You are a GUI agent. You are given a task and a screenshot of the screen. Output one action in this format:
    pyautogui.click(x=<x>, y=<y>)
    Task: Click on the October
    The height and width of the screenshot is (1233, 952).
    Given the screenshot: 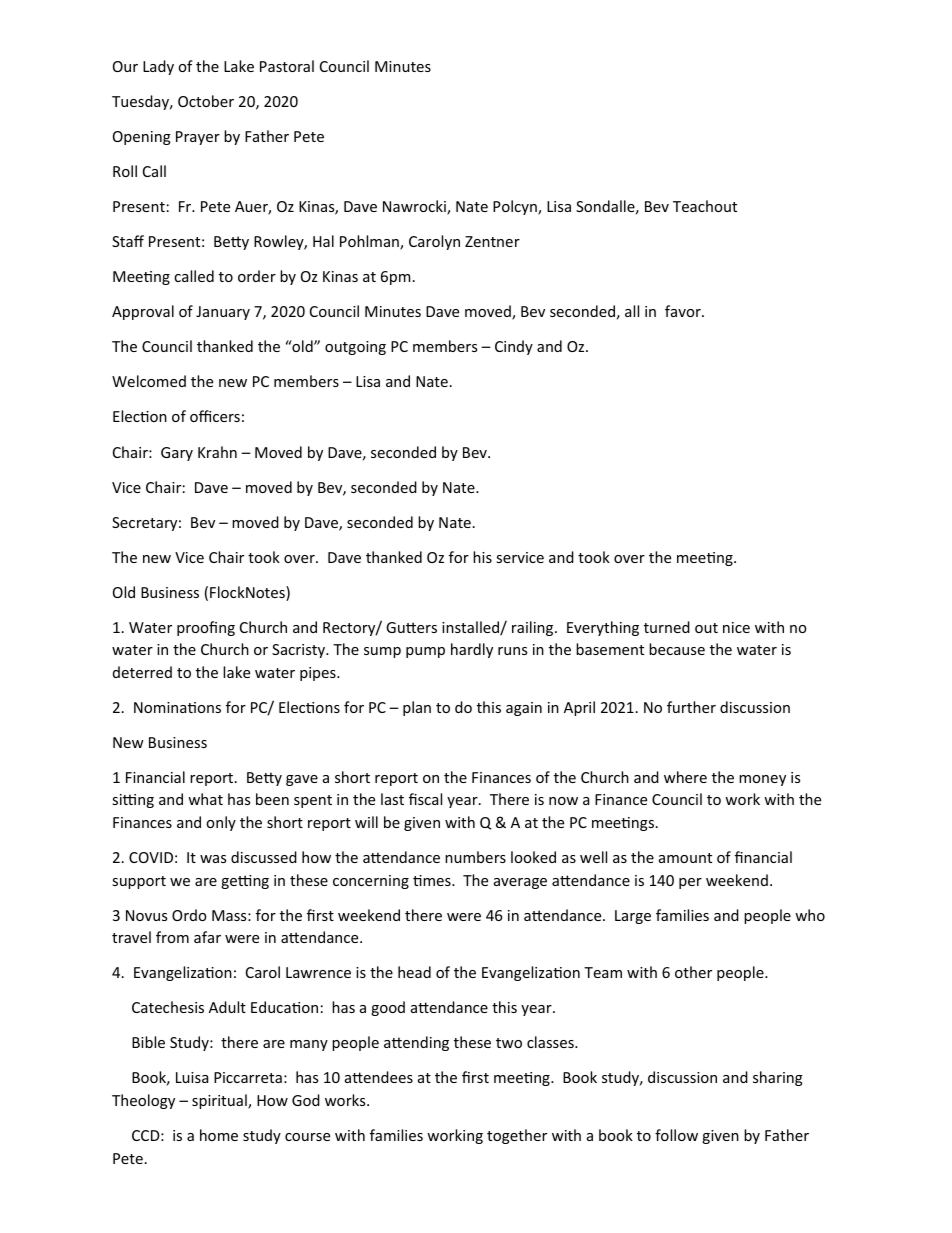 What is the action you would take?
    pyautogui.click(x=206, y=101)
